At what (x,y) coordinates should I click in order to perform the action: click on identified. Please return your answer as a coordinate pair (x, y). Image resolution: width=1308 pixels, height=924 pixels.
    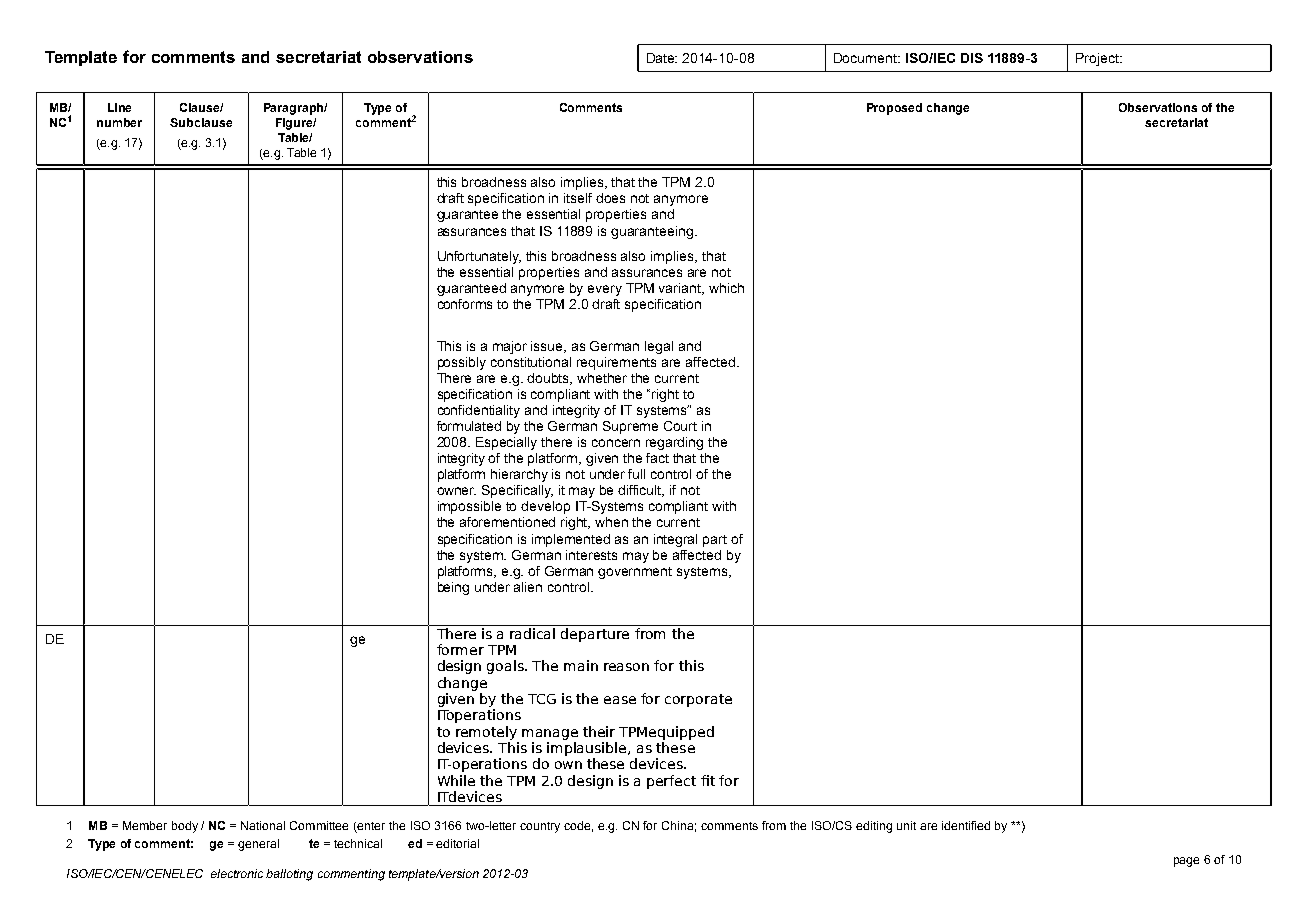
    Looking at the image, I should click on (966, 825).
